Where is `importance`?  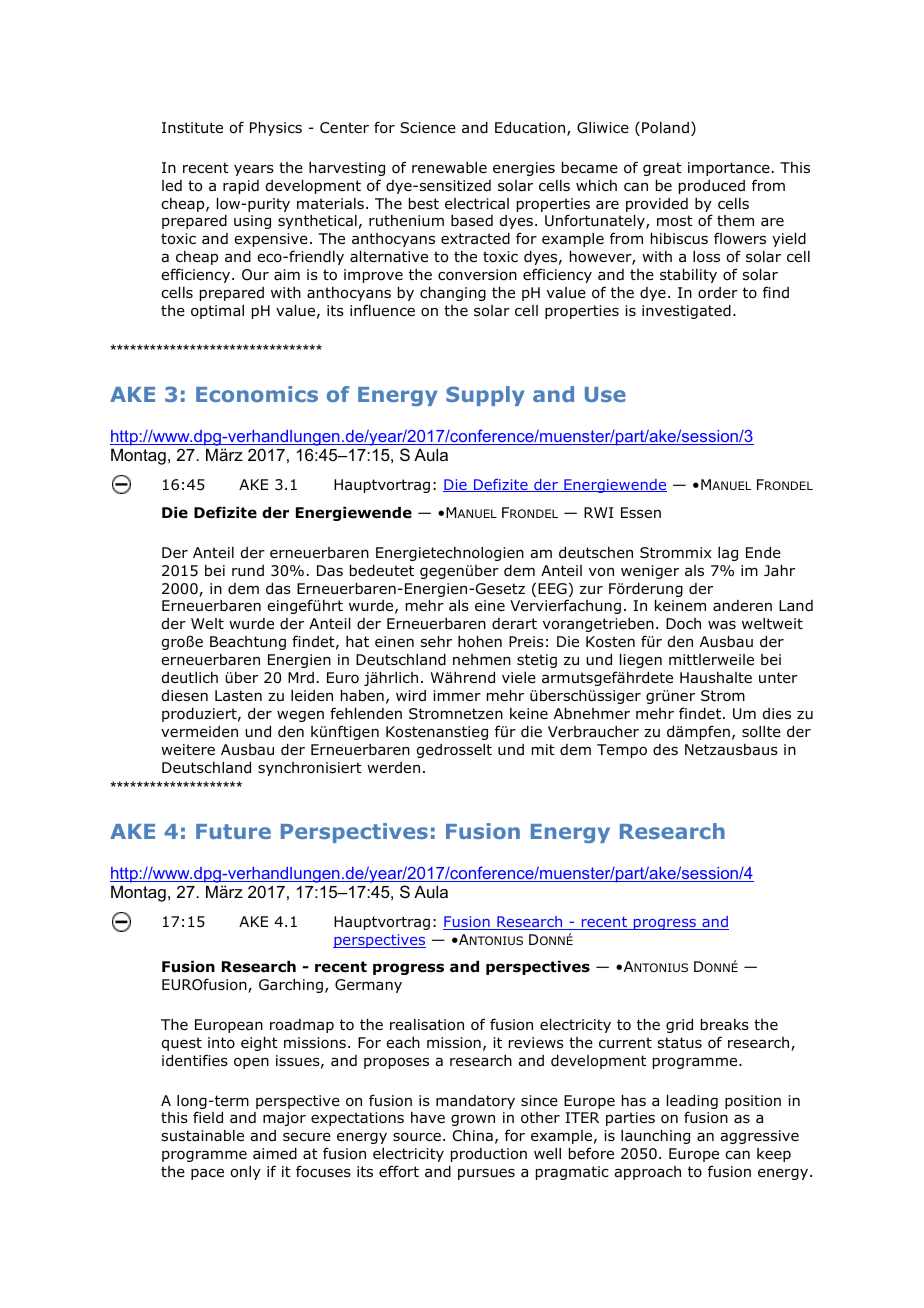
importance is located at coordinates (729, 169).
